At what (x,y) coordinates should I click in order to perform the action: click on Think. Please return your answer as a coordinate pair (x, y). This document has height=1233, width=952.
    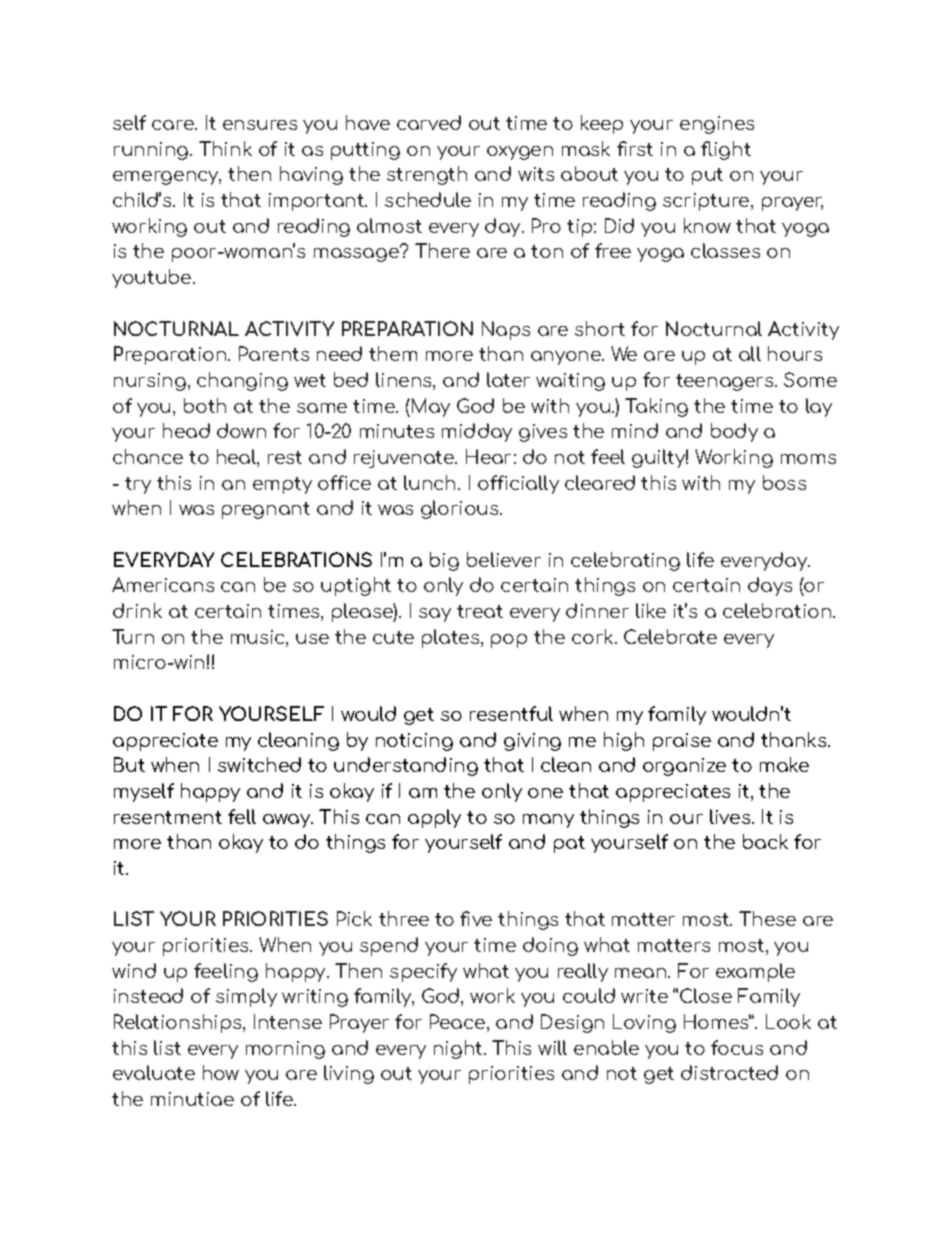
    Looking at the image, I should click on (225, 148).
